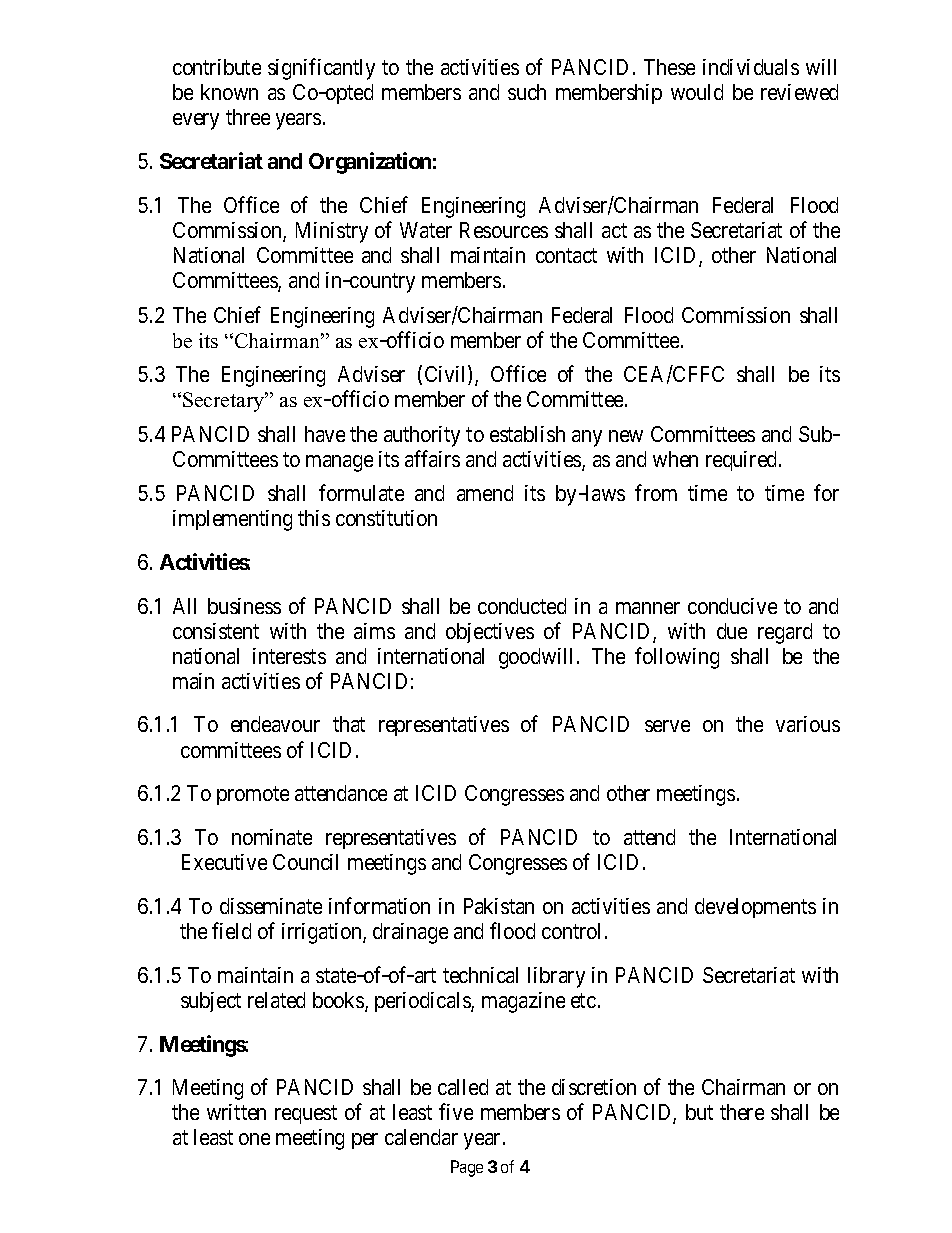  I want to click on three, so click(248, 117).
